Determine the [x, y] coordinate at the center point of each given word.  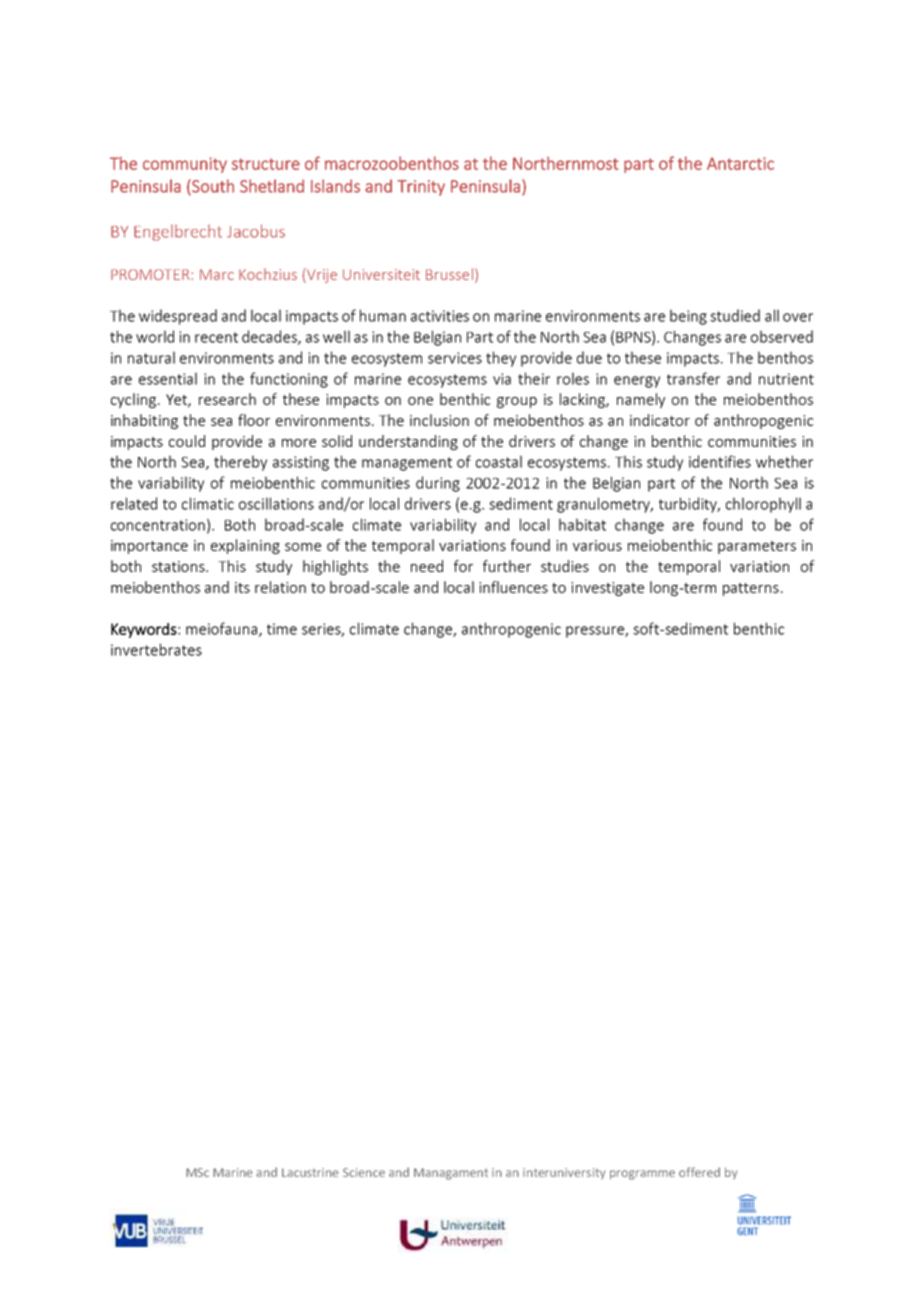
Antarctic [740, 163]
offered [699, 1172]
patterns [751, 589]
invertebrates [156, 649]
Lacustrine [310, 1172]
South [212, 187]
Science [364, 1172]
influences [513, 587]
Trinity [421, 188]
